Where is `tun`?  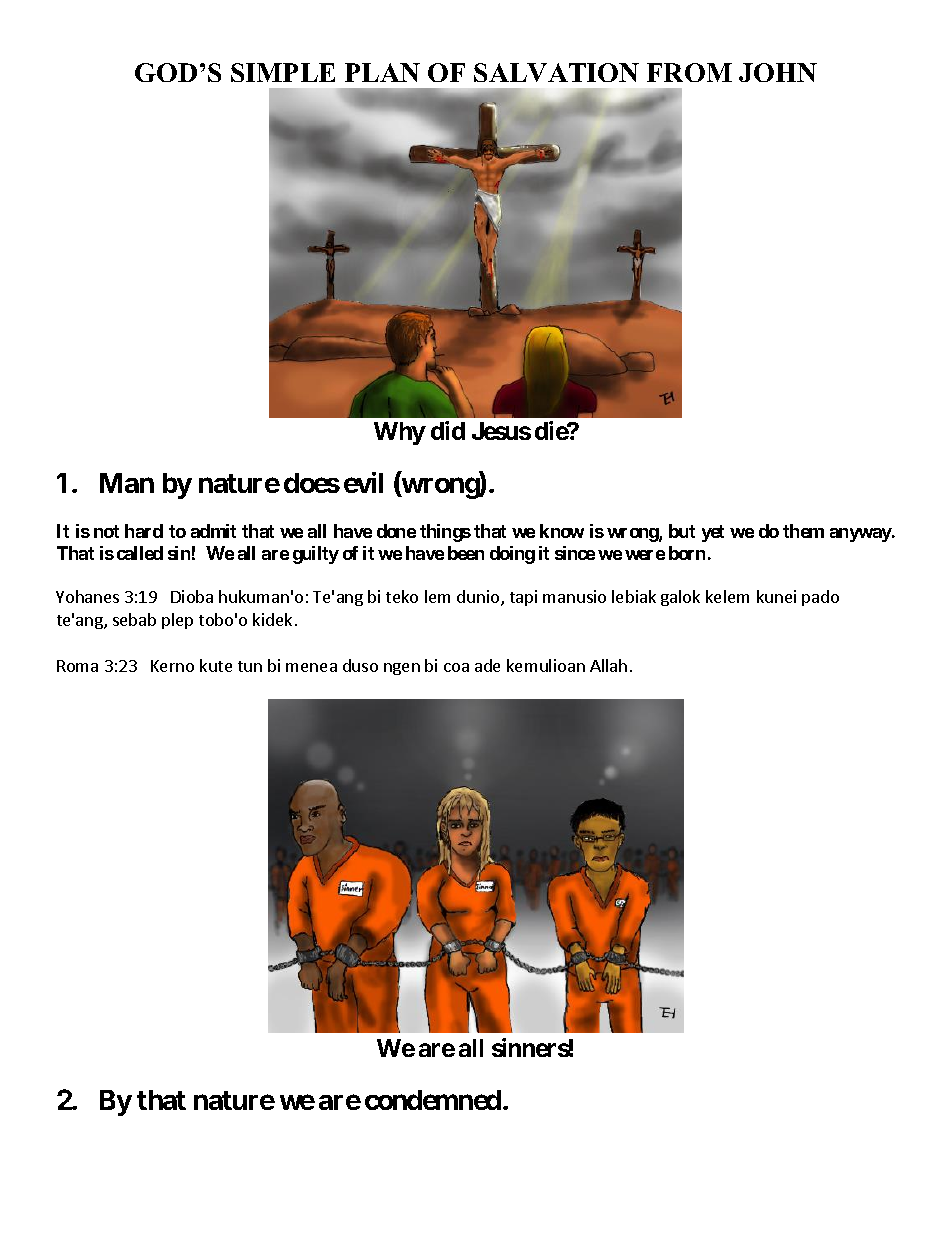 tun is located at coordinates (250, 666).
